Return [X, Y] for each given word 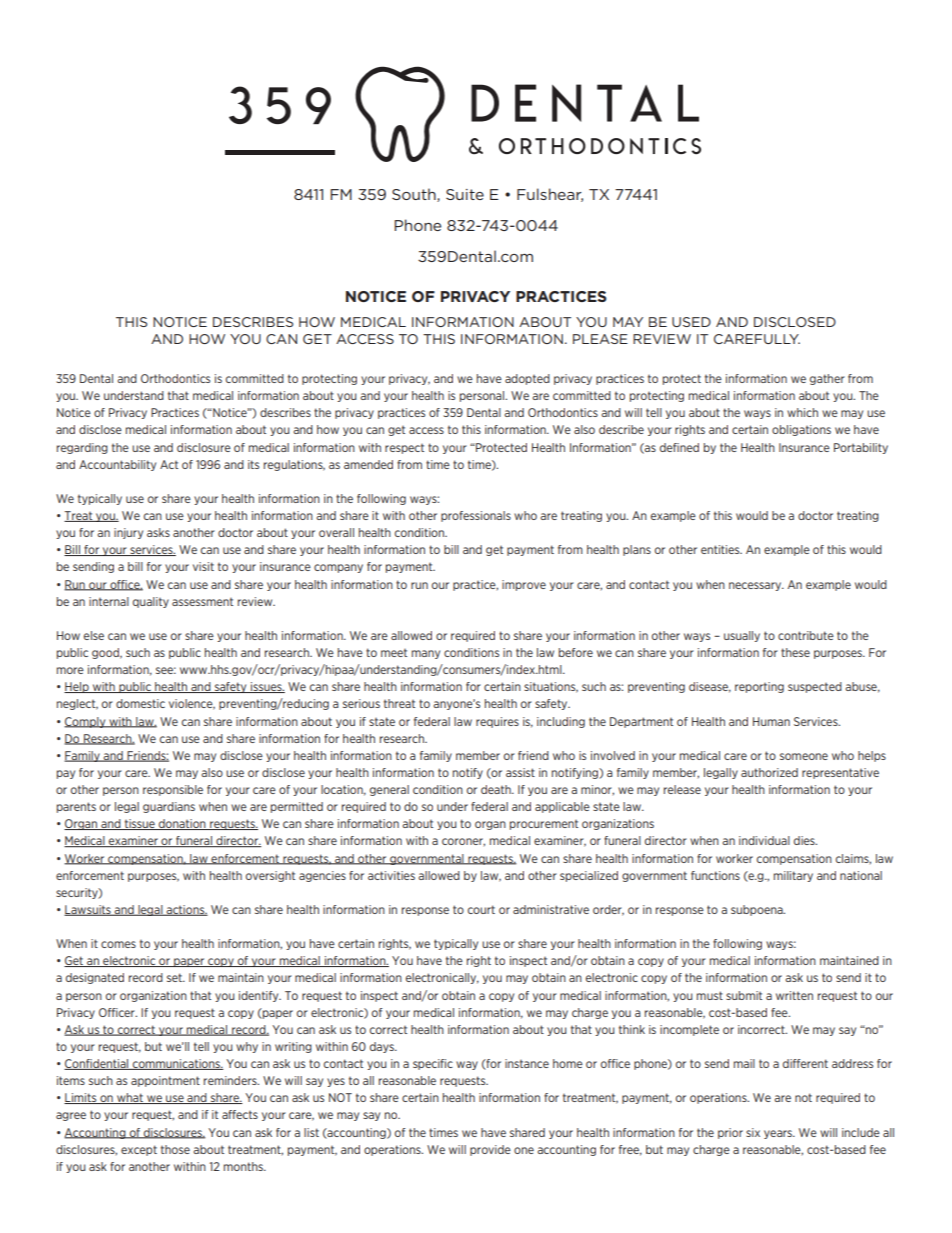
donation [182, 824]
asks [158, 532]
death [497, 789]
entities [721, 549]
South [415, 195]
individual [764, 840]
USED [691, 322]
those [175, 1149]
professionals [476, 516]
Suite [465, 194]
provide [490, 1150]
